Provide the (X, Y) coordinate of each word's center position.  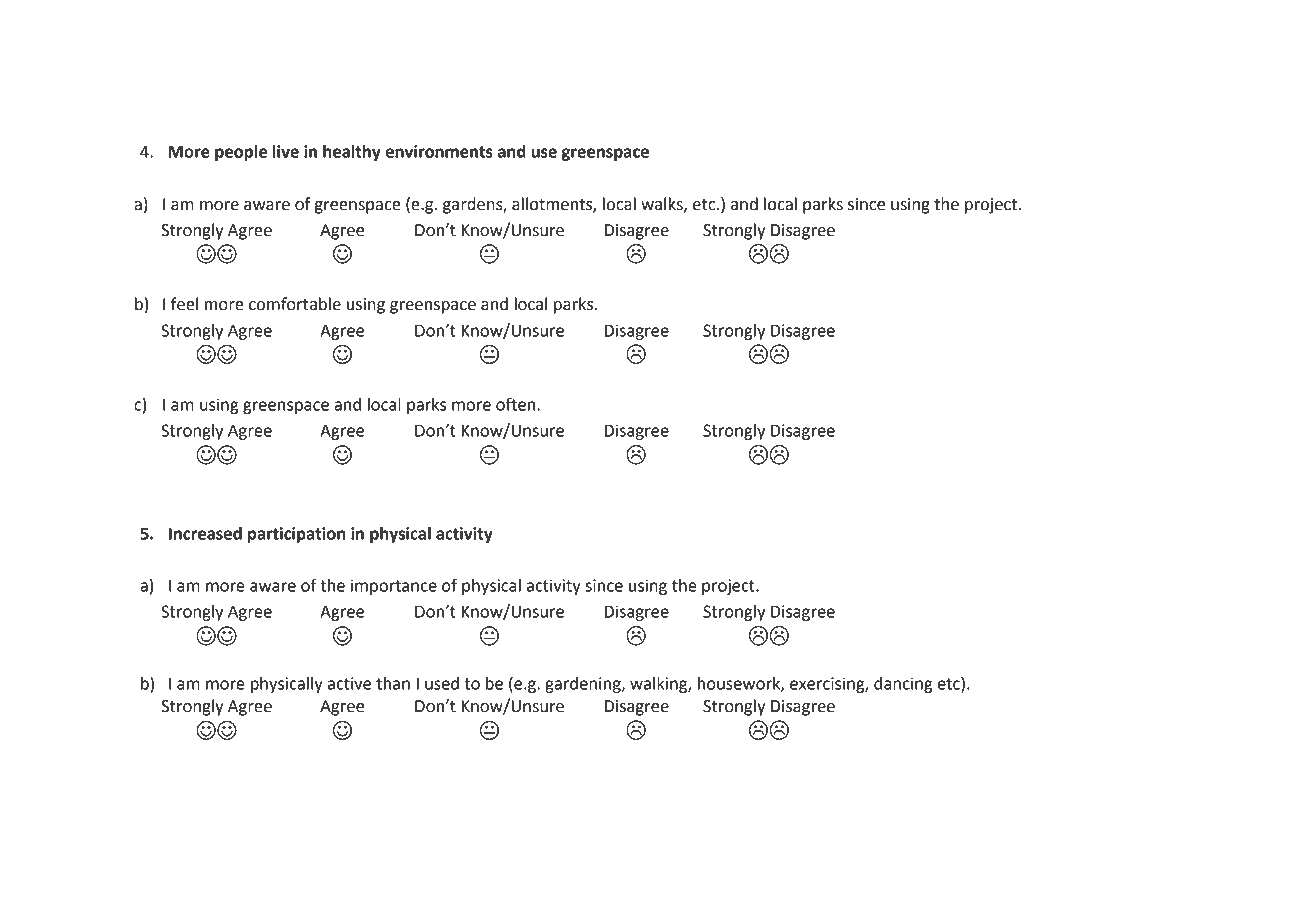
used (442, 683)
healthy (352, 153)
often (516, 404)
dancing (903, 685)
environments (439, 151)
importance (394, 587)
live (286, 151)
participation (297, 535)
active (349, 683)
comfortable (295, 304)
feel (184, 304)
